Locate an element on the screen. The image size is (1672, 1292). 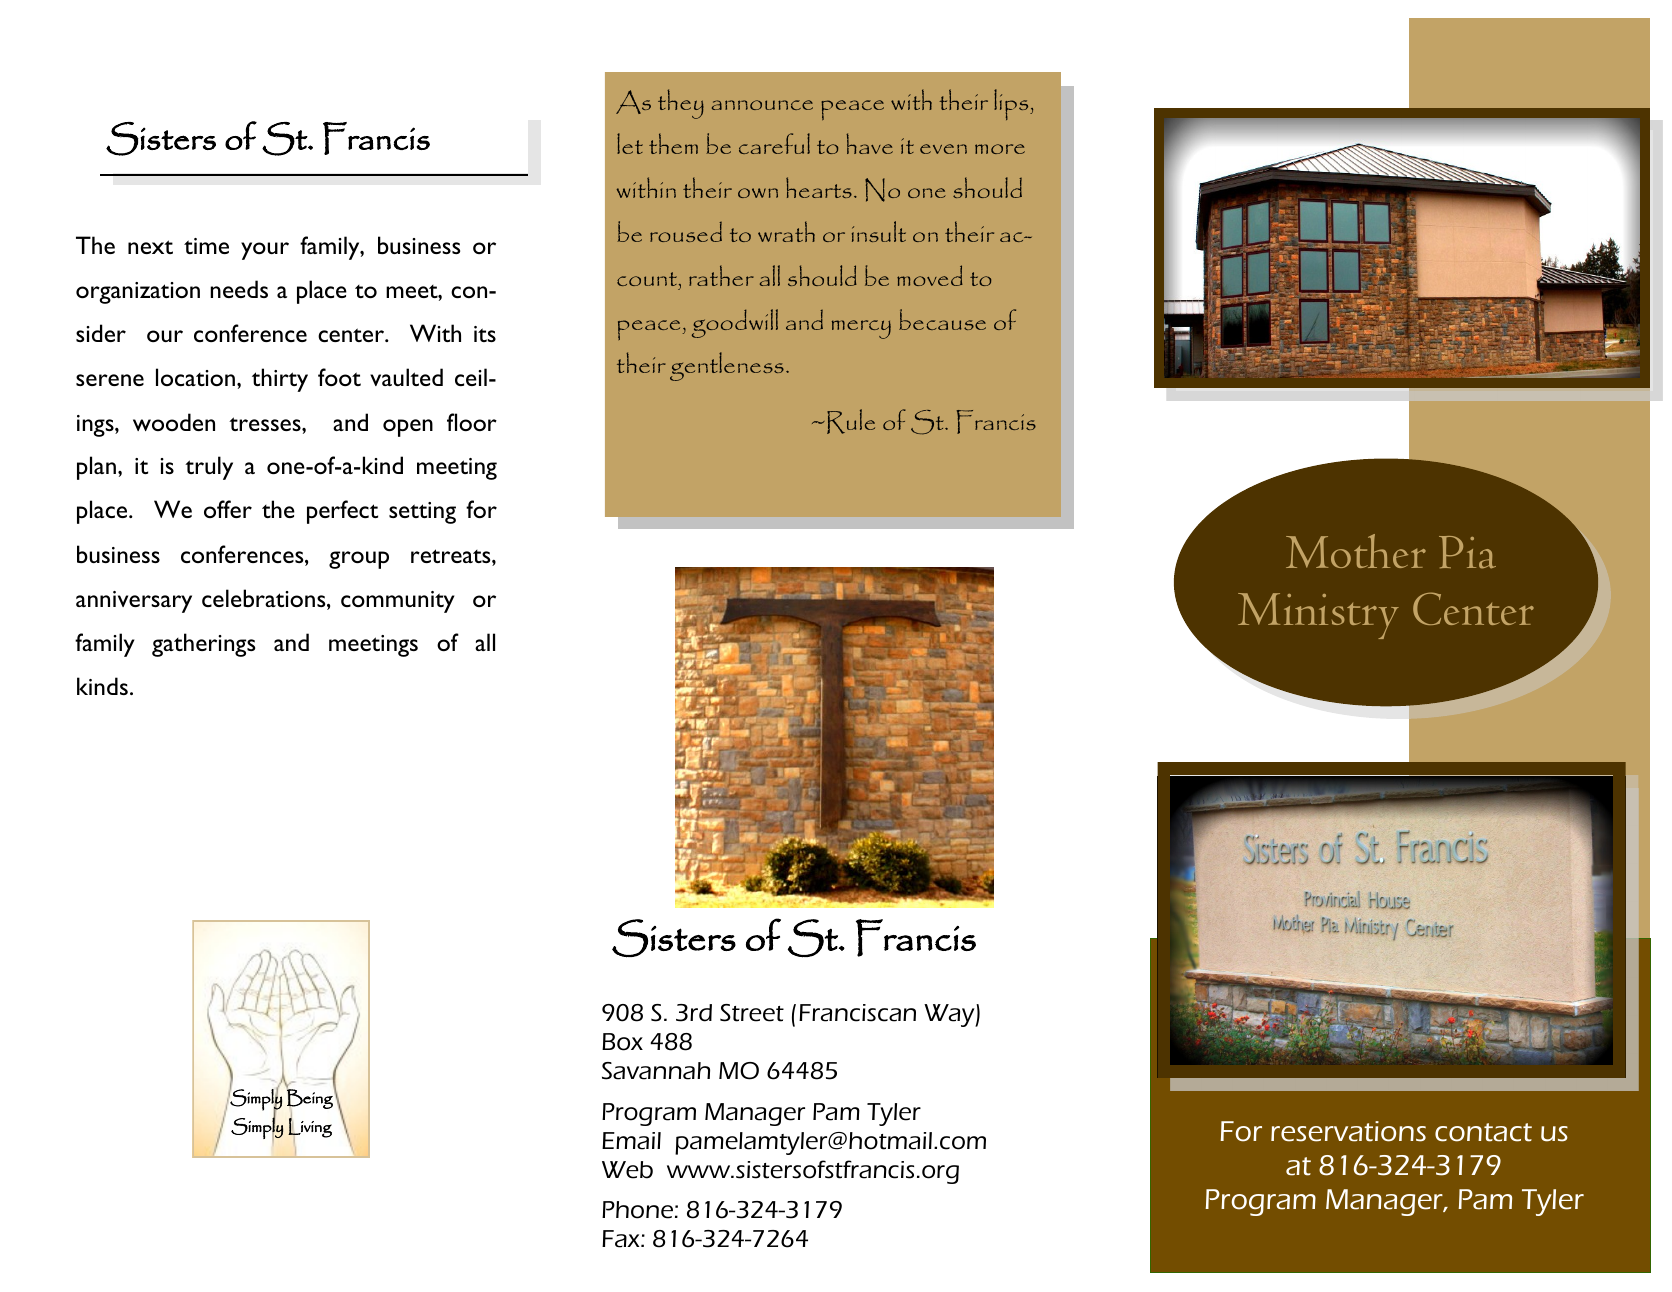
Living is located at coordinates (310, 1128).
